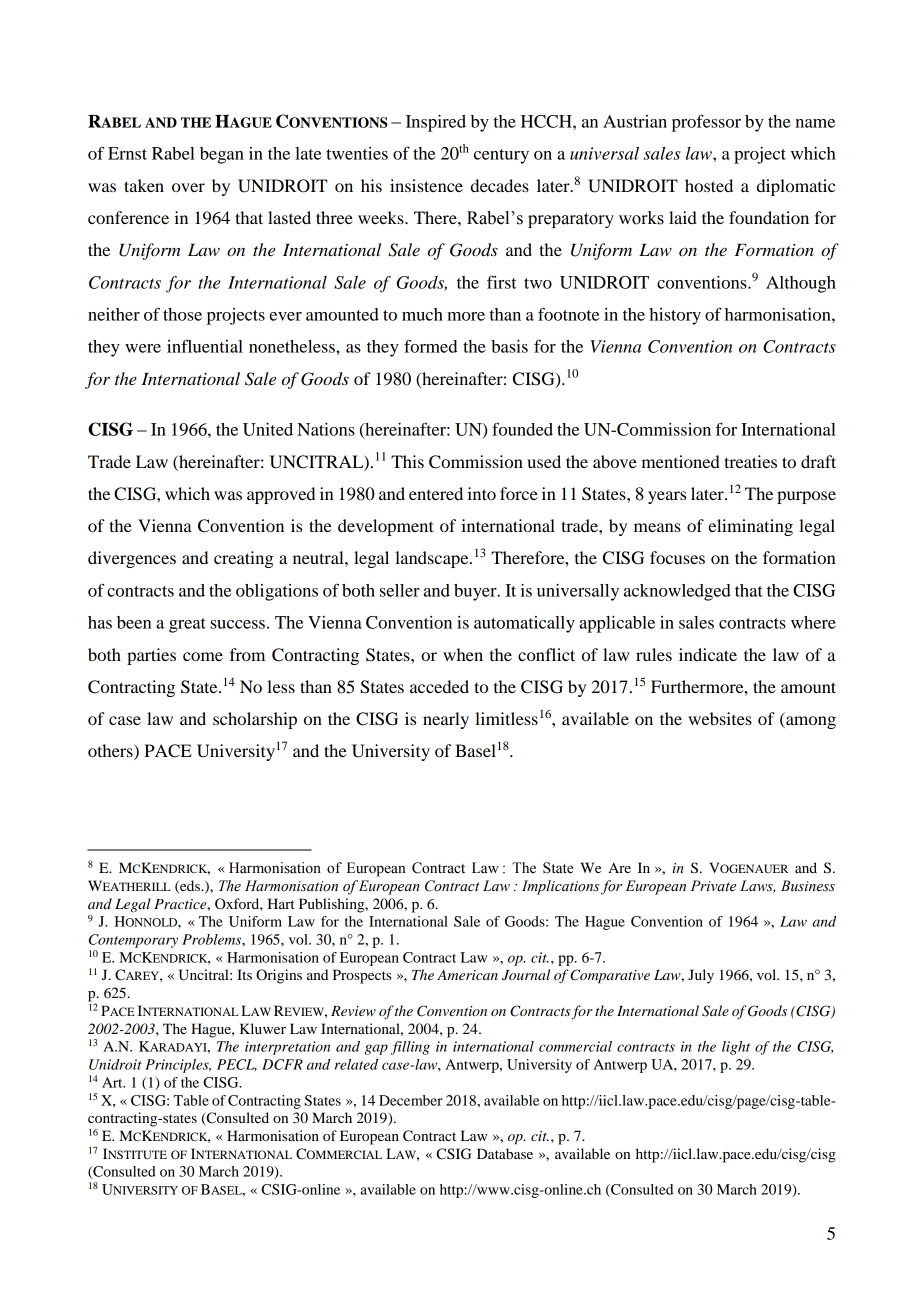  I want to click on scholarship, so click(255, 720).
